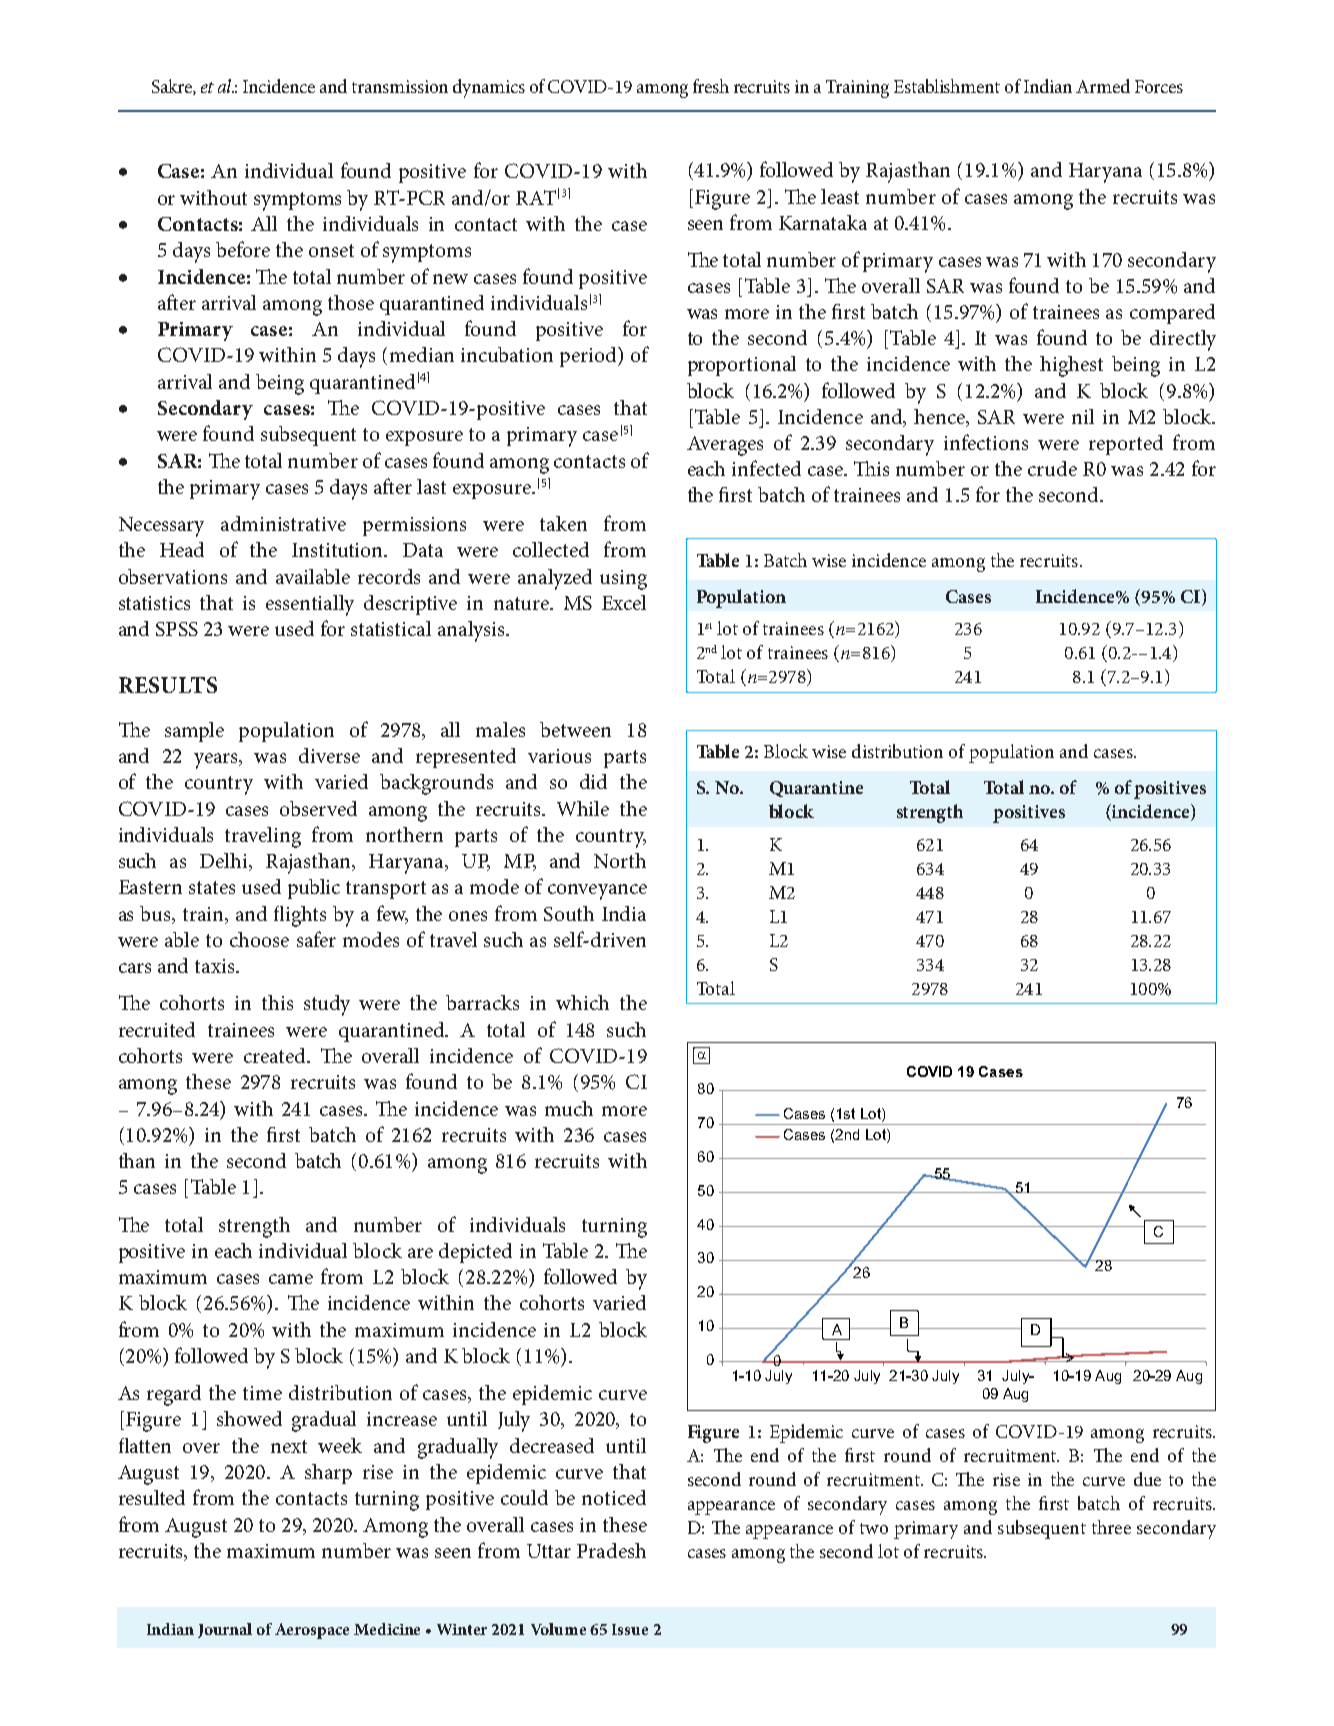  I want to click on Averages, so click(725, 446).
